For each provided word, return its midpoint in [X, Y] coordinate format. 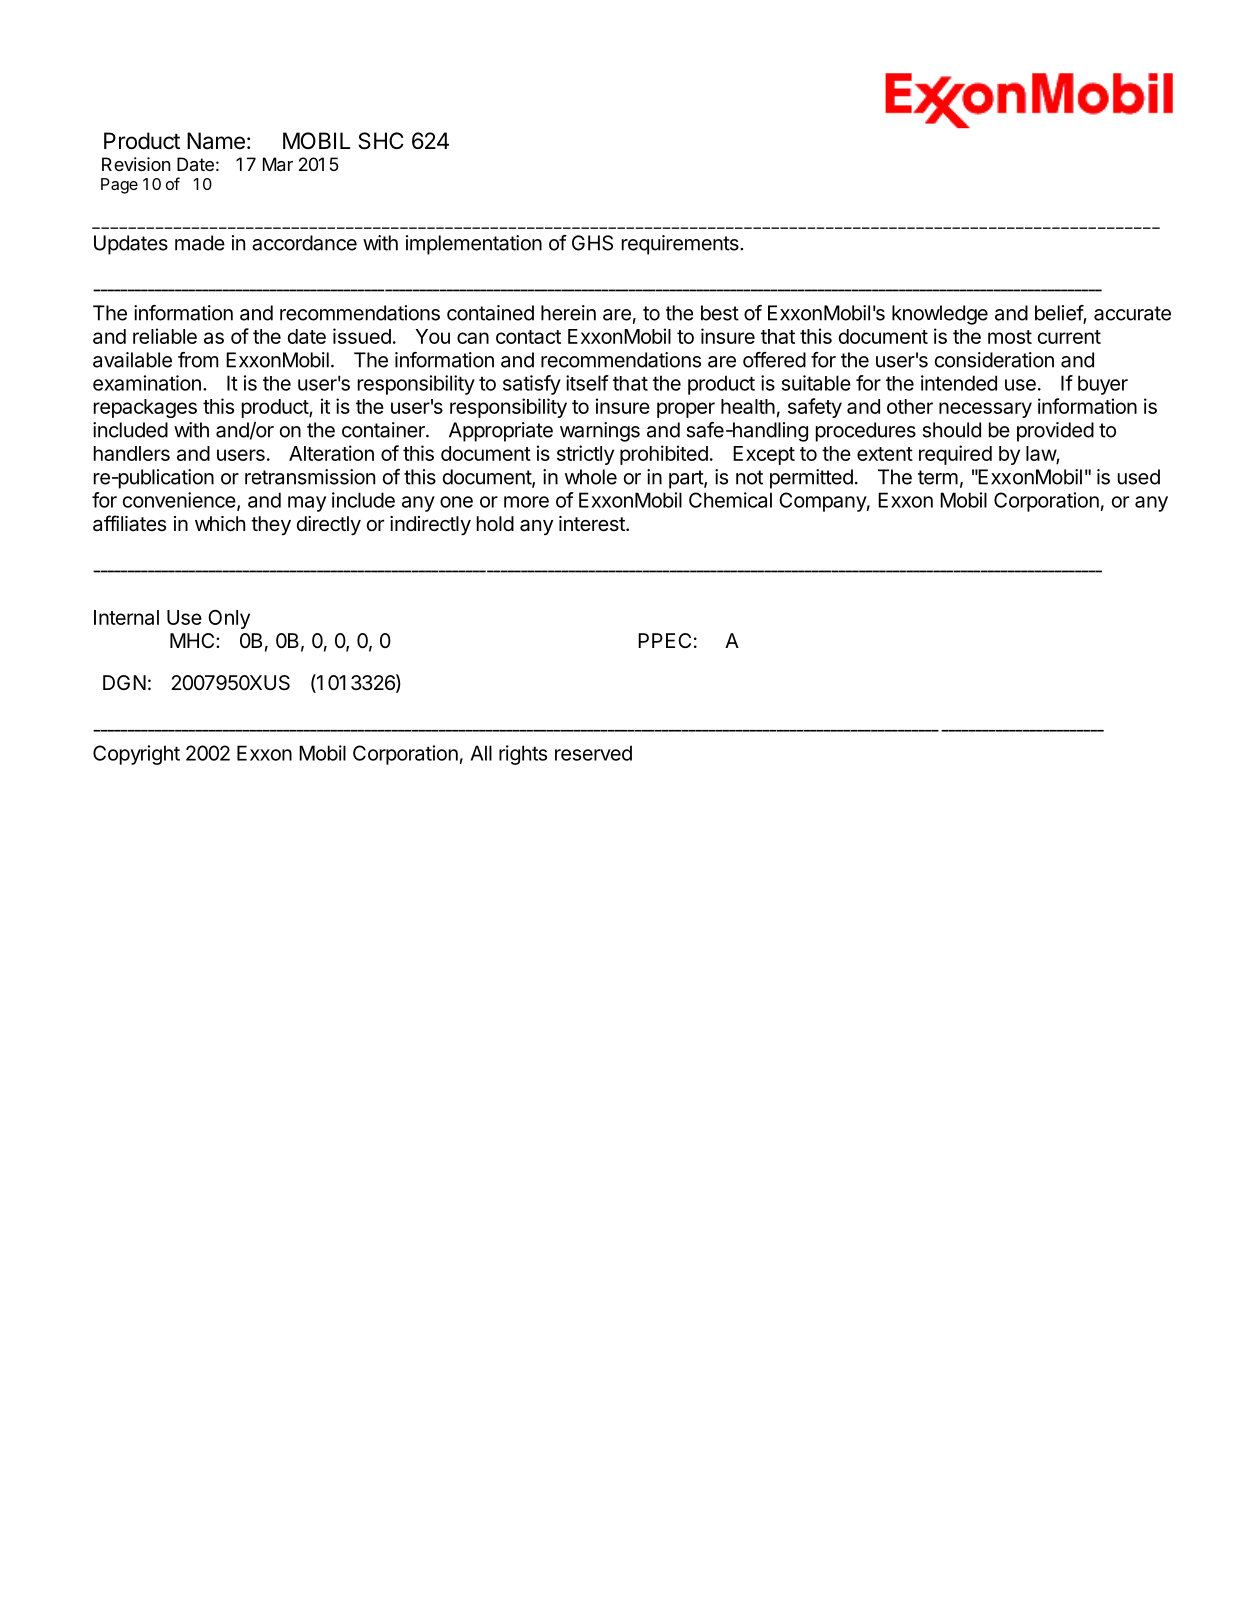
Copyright [136, 755]
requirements [681, 245]
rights [523, 755]
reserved [593, 753]
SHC [381, 141]
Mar [278, 164]
